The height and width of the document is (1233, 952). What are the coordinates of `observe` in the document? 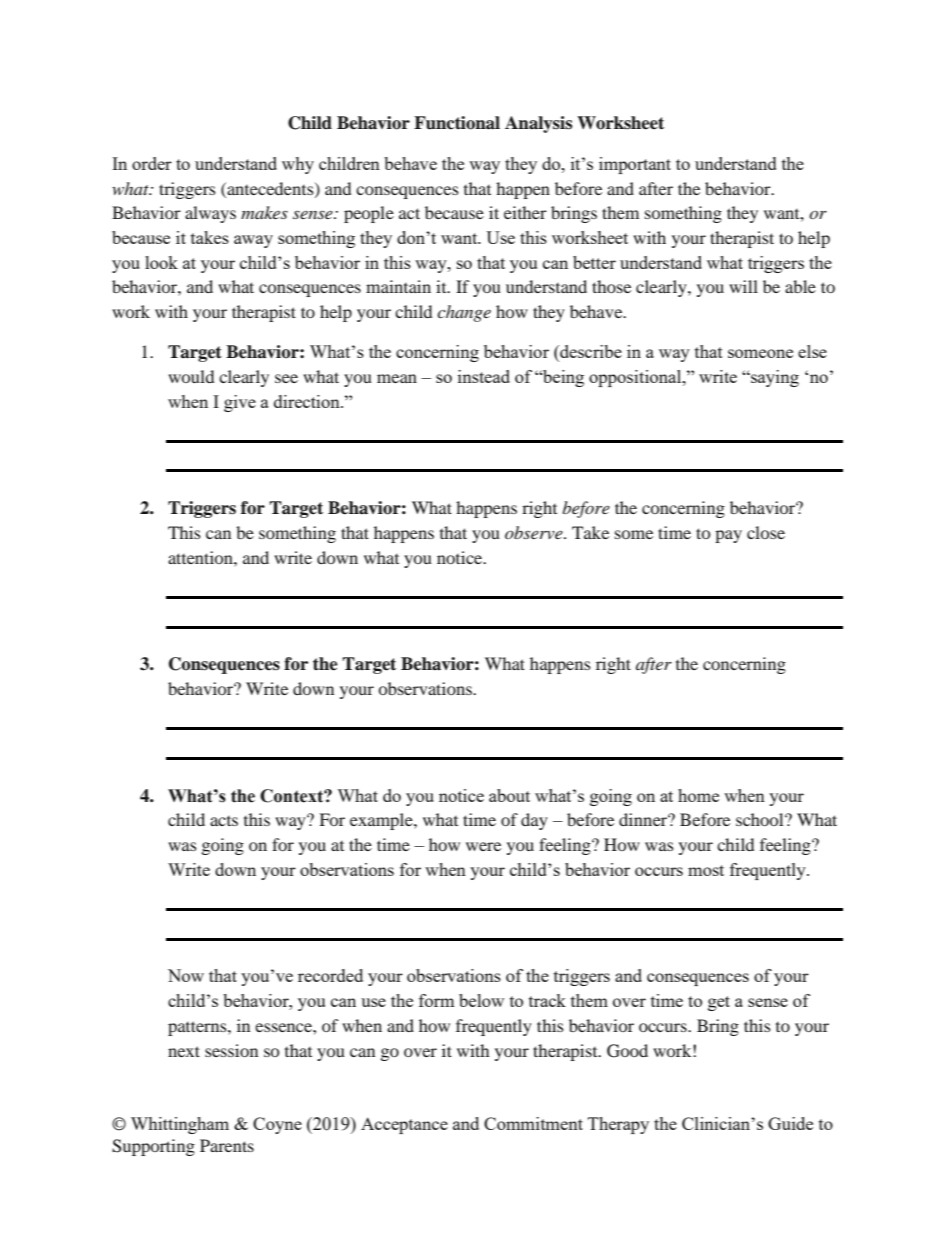 It's located at (535, 532).
